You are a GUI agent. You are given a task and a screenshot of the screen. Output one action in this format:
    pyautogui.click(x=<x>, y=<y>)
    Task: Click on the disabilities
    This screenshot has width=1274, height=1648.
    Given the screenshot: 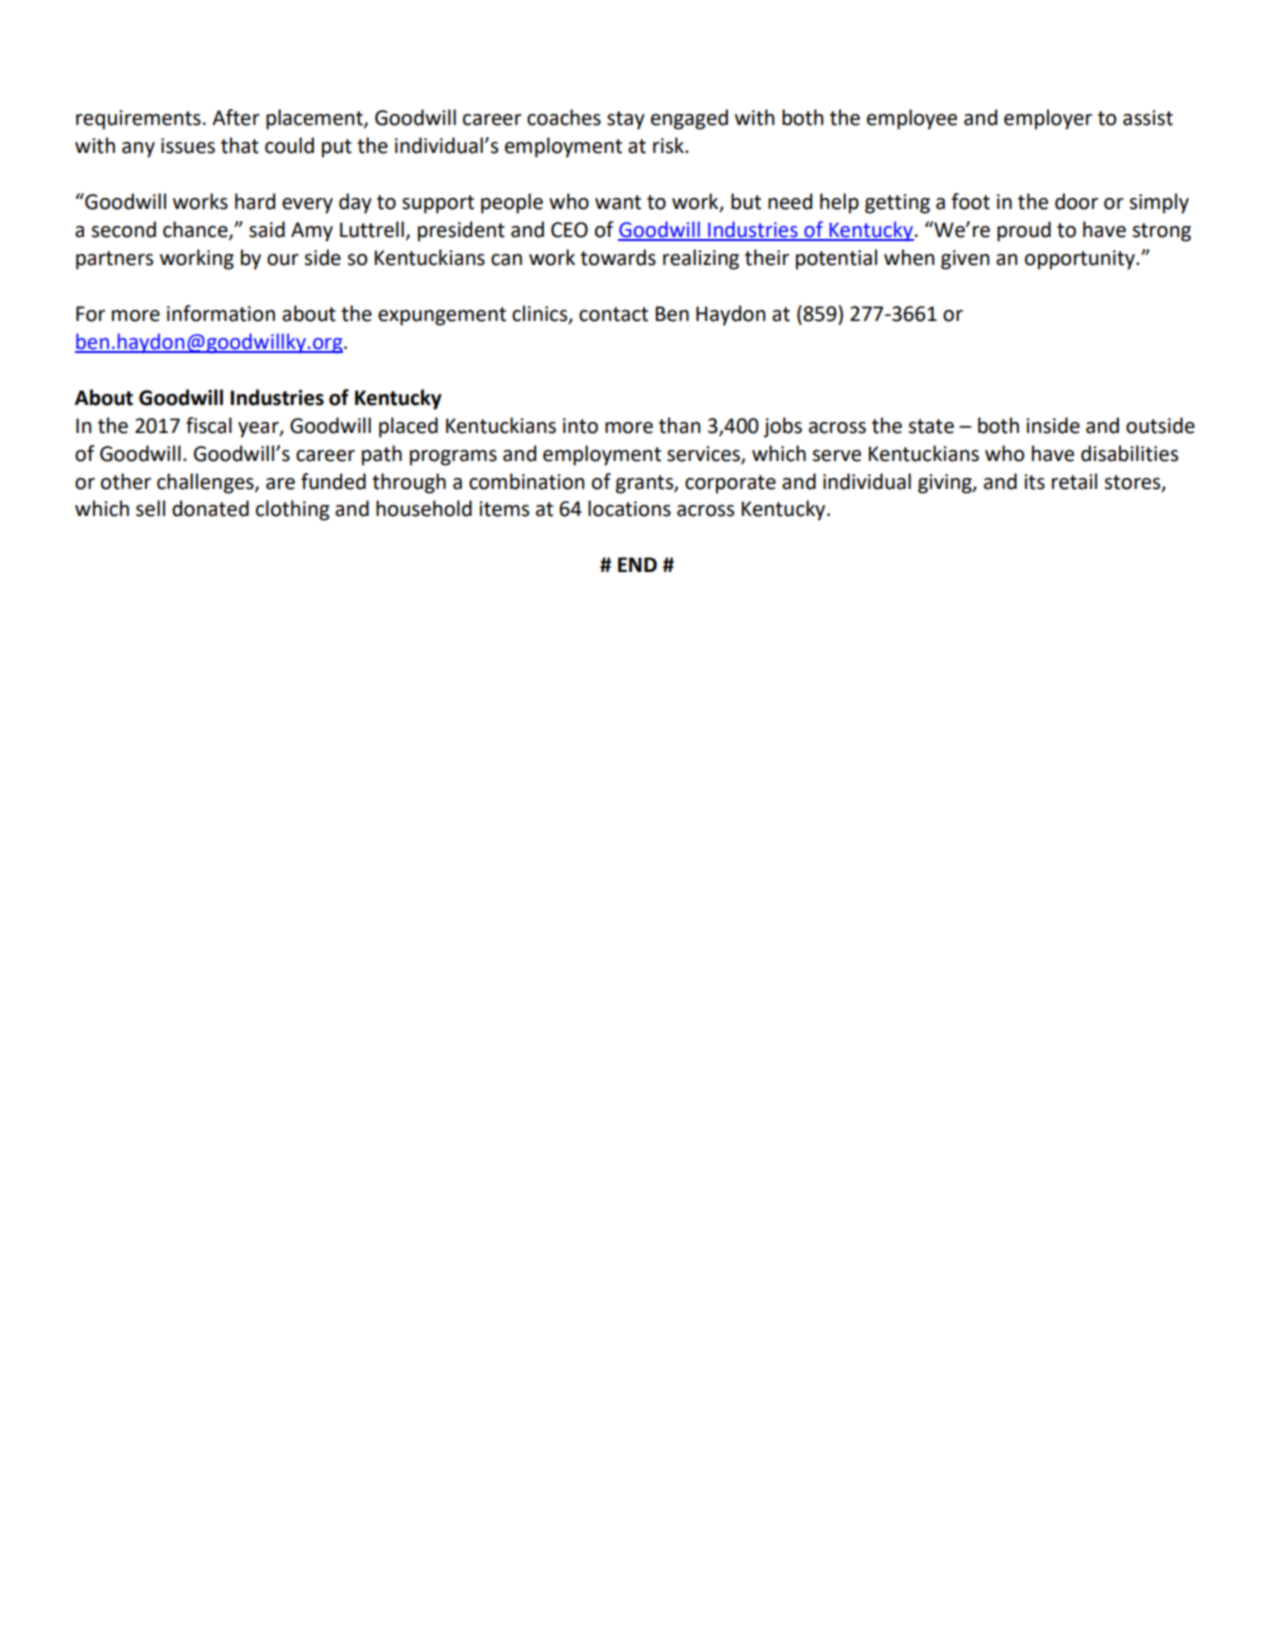 What is the action you would take?
    pyautogui.click(x=1129, y=453)
